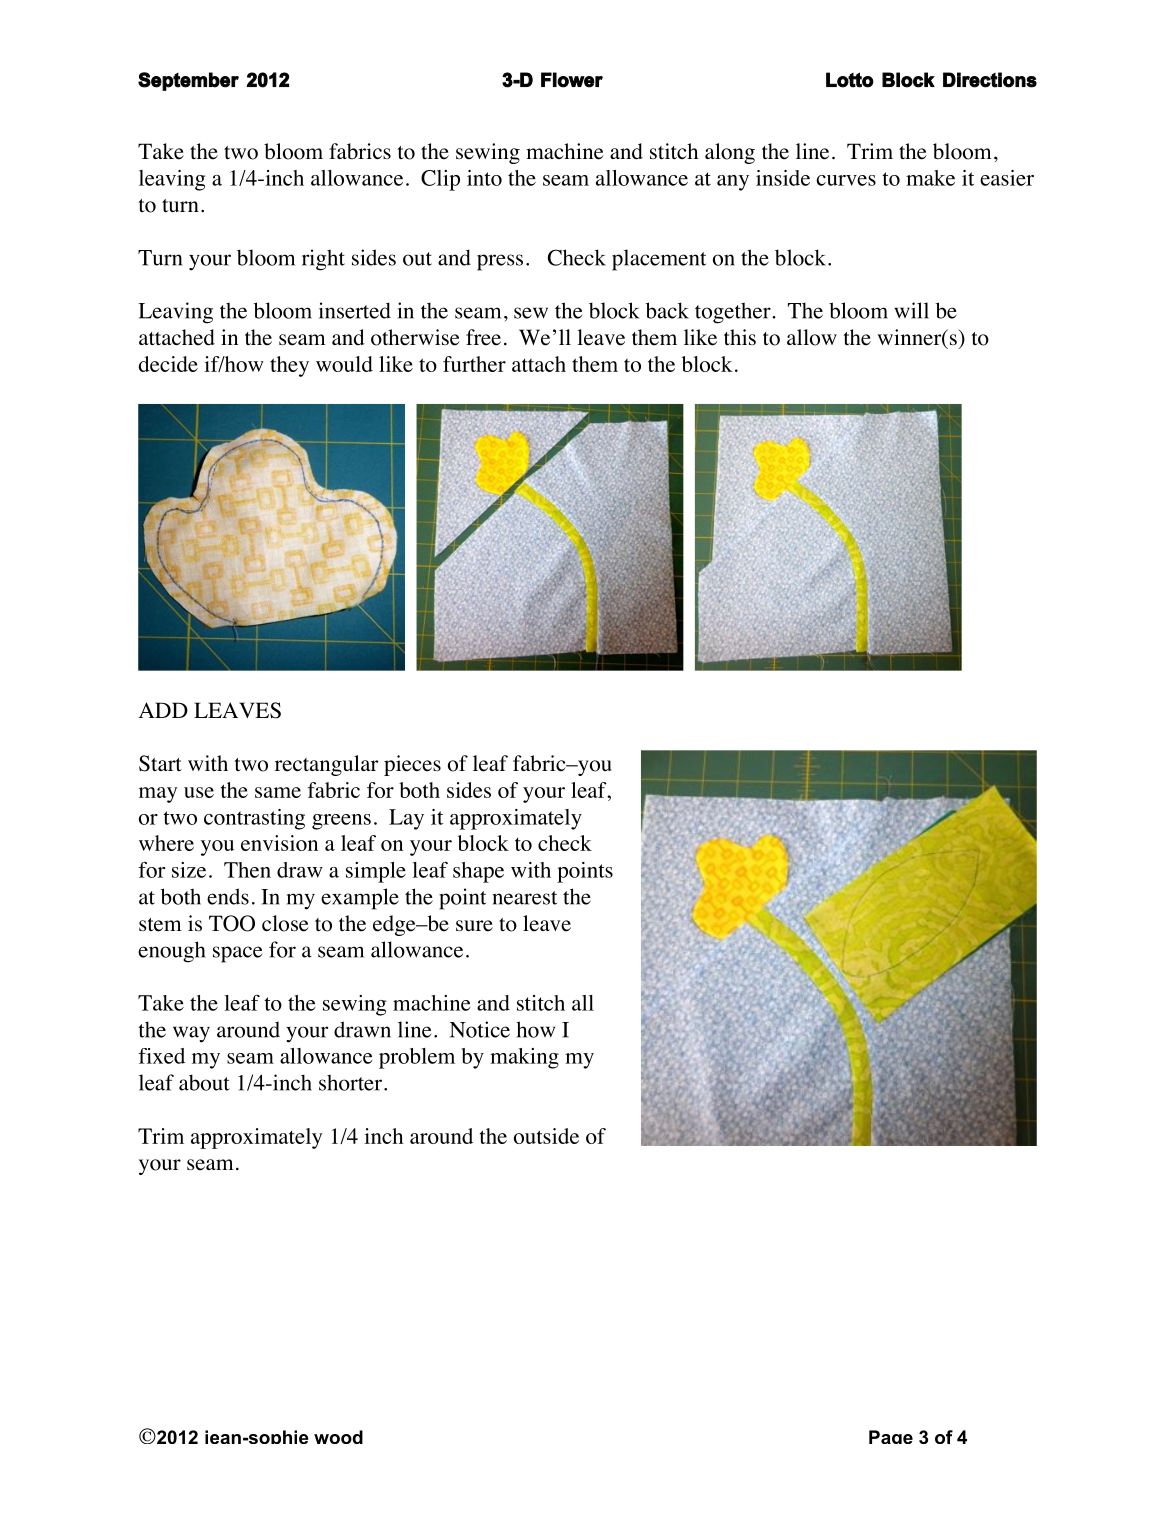 The width and height of the screenshot is (1175, 1520). I want to click on nearest, so click(524, 898).
